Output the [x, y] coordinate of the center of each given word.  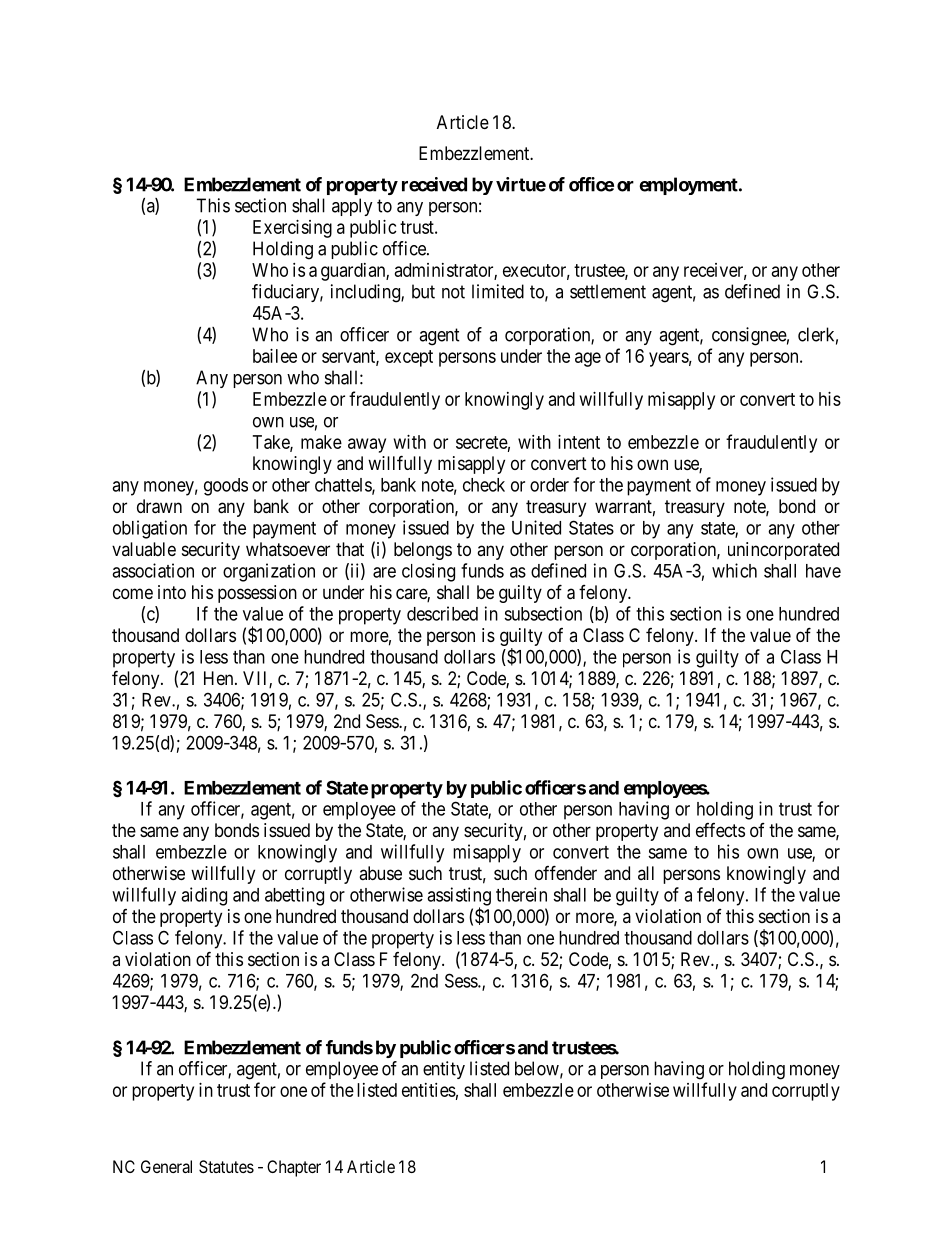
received [434, 184]
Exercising [292, 229]
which [734, 570]
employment [689, 186]
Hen [220, 678]
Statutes [226, 1166]
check [484, 485]
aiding [204, 896]
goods [226, 487]
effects [720, 830]
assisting [459, 897]
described [442, 613]
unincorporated [783, 551]
